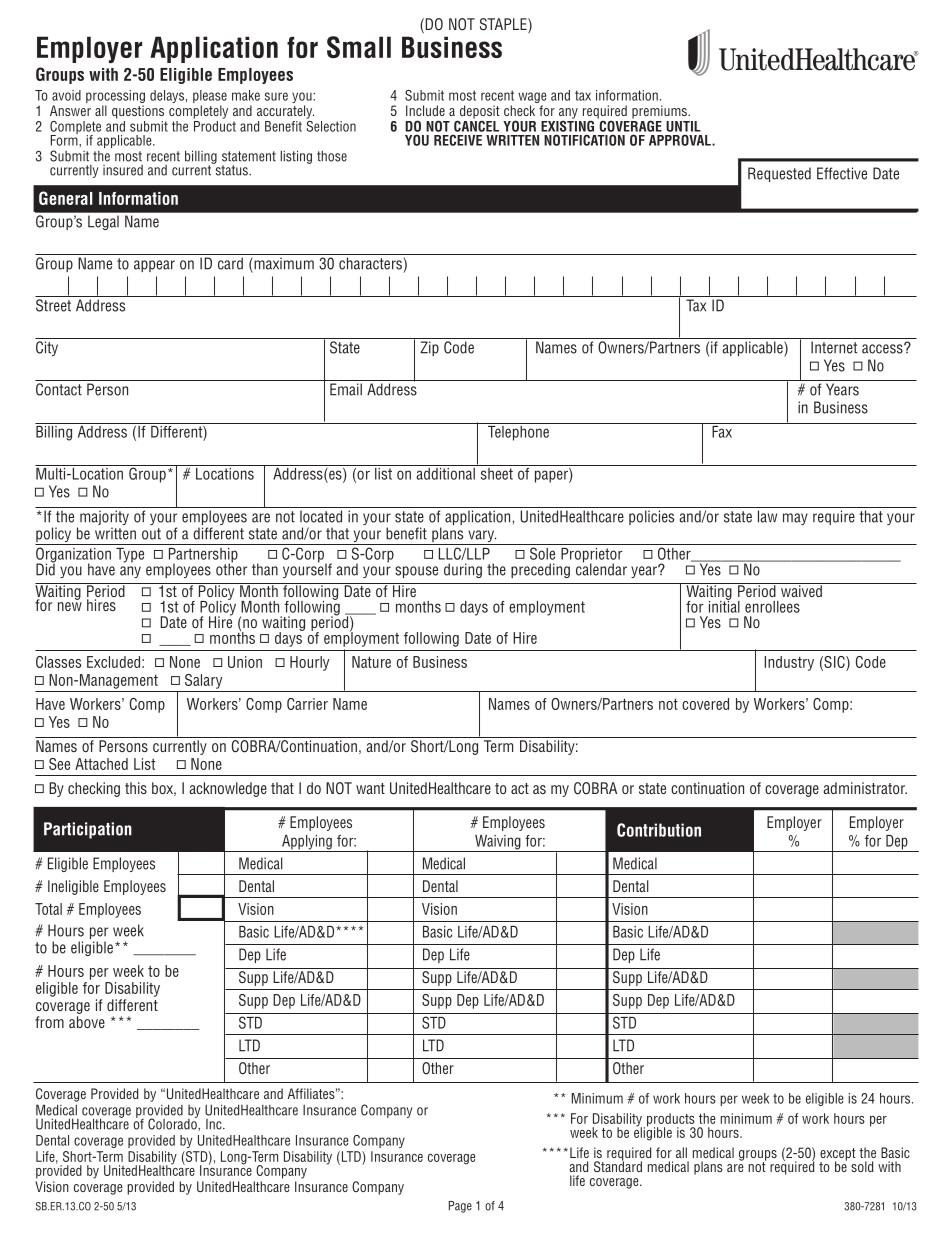  I want to click on City, so click(47, 348).
